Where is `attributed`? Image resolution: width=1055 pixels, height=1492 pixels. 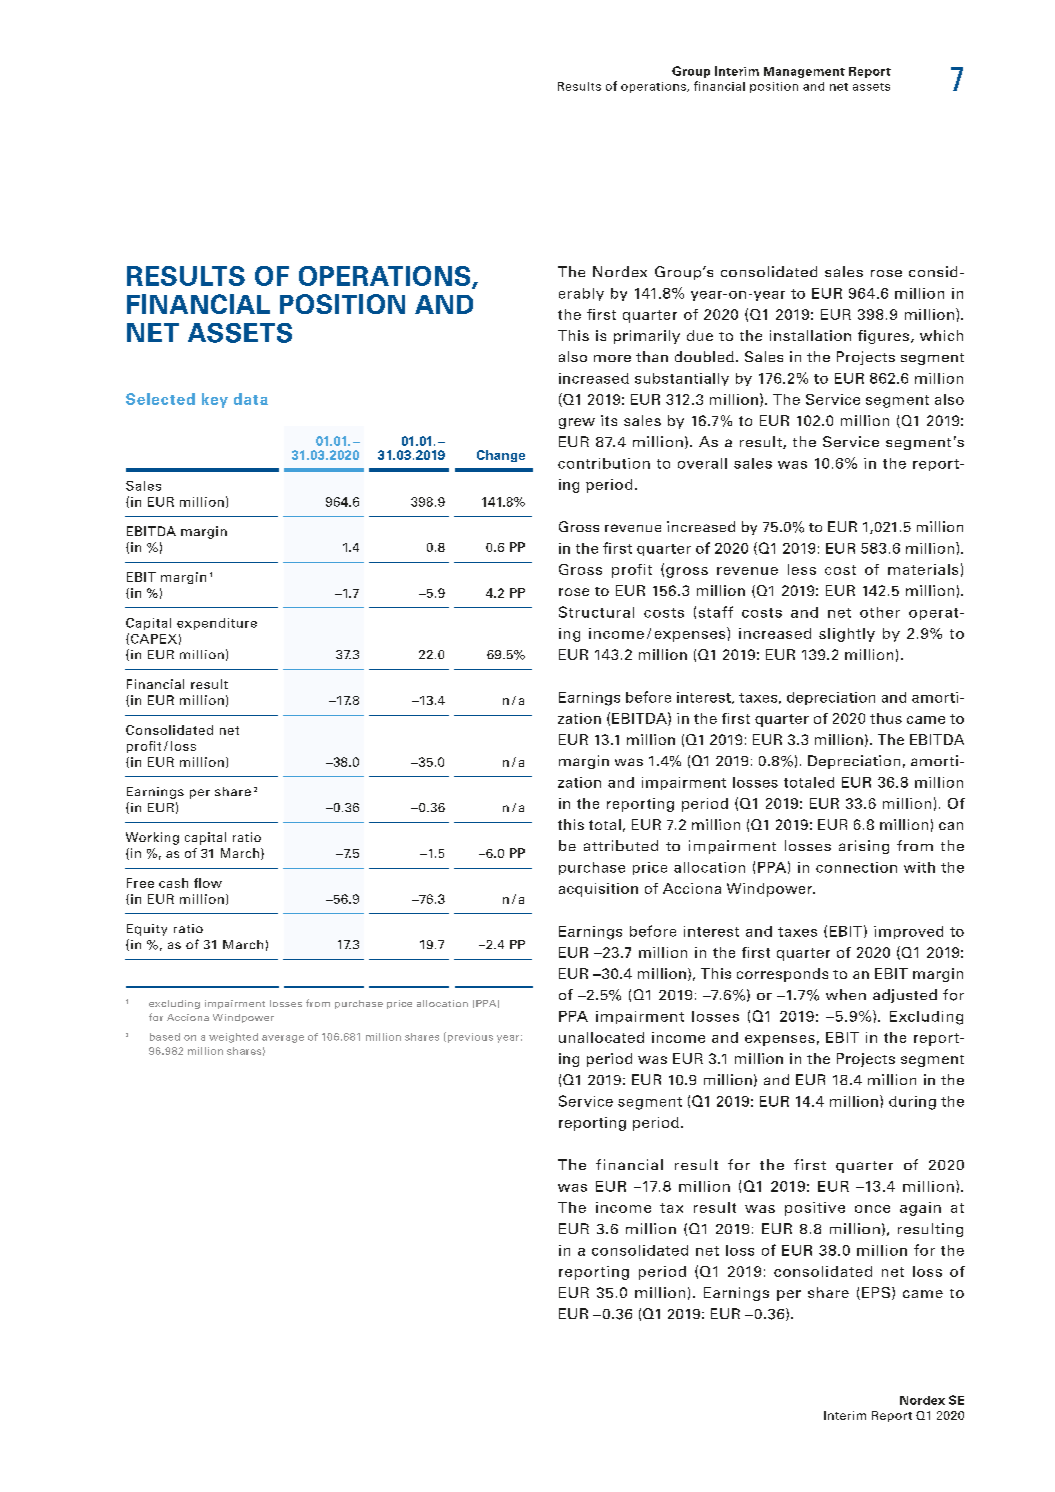
attributed is located at coordinates (621, 845).
